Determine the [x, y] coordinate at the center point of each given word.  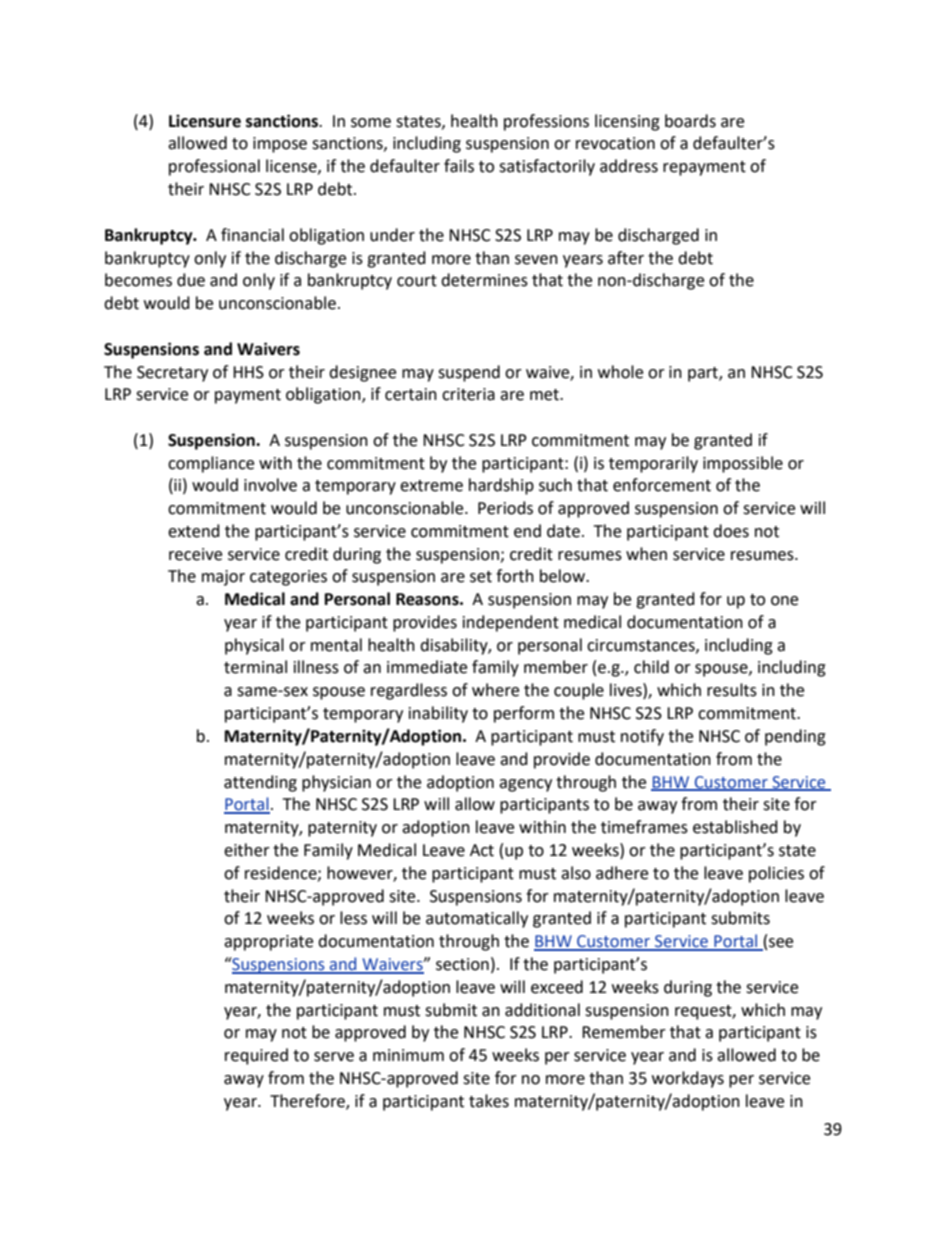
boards [690, 121]
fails [459, 166]
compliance [211, 464]
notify [642, 737]
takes [489, 1101]
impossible [743, 464]
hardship [501, 486]
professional [214, 167]
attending [260, 783]
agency [525, 785]
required [256, 1056]
